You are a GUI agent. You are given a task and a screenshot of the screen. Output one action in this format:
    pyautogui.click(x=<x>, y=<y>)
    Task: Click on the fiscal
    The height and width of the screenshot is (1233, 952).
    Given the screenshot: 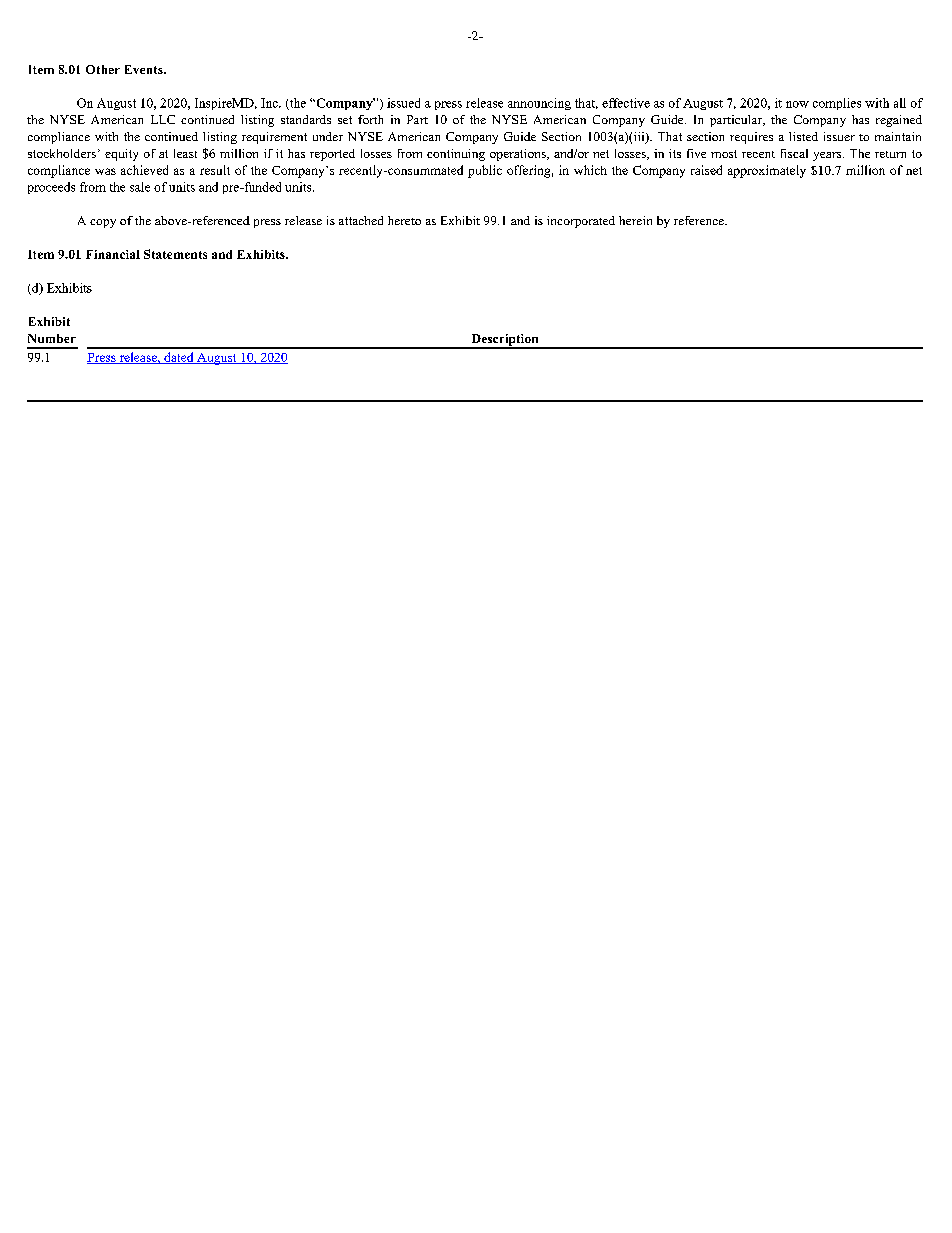 What is the action you would take?
    pyautogui.click(x=794, y=153)
